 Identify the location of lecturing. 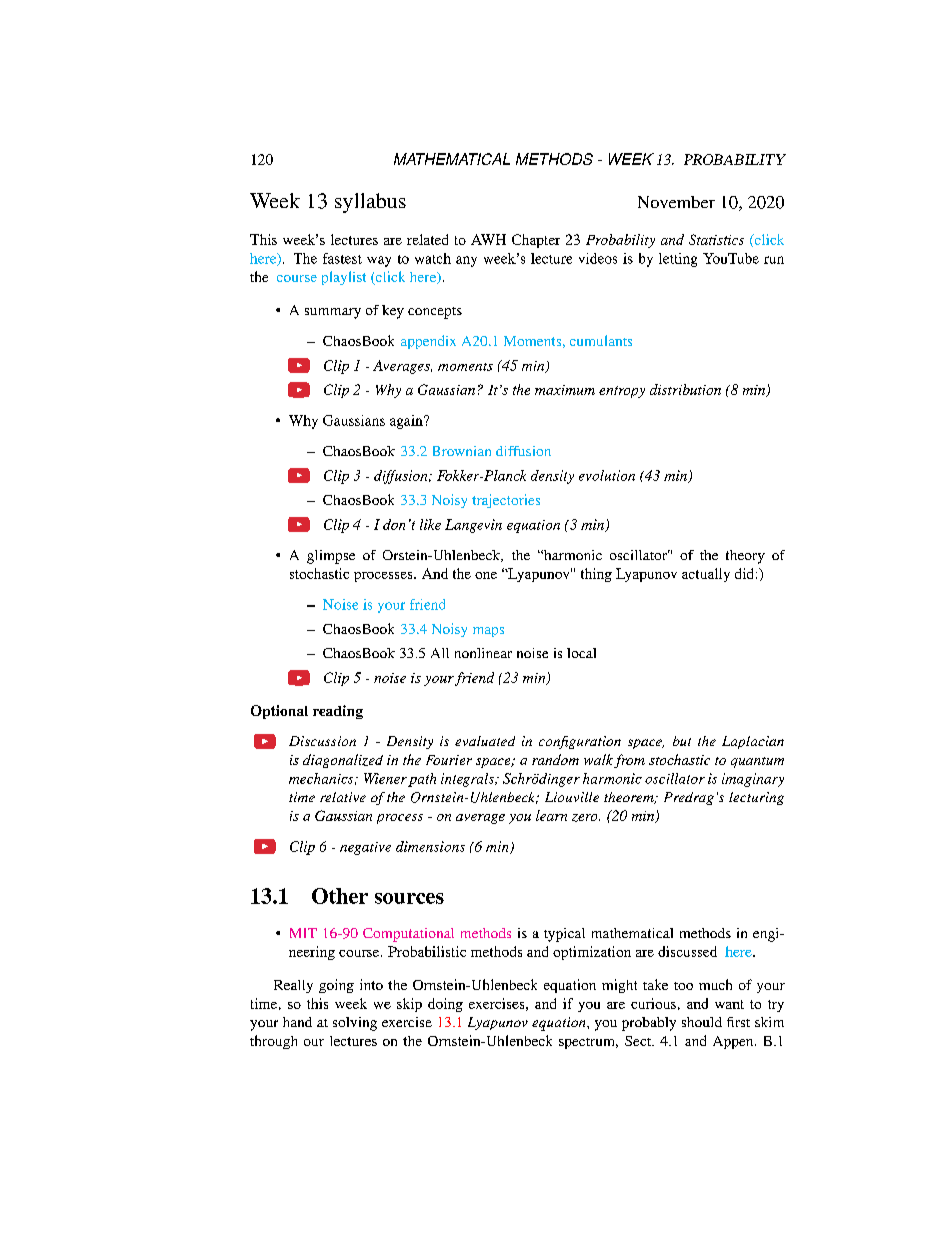
(756, 798).
